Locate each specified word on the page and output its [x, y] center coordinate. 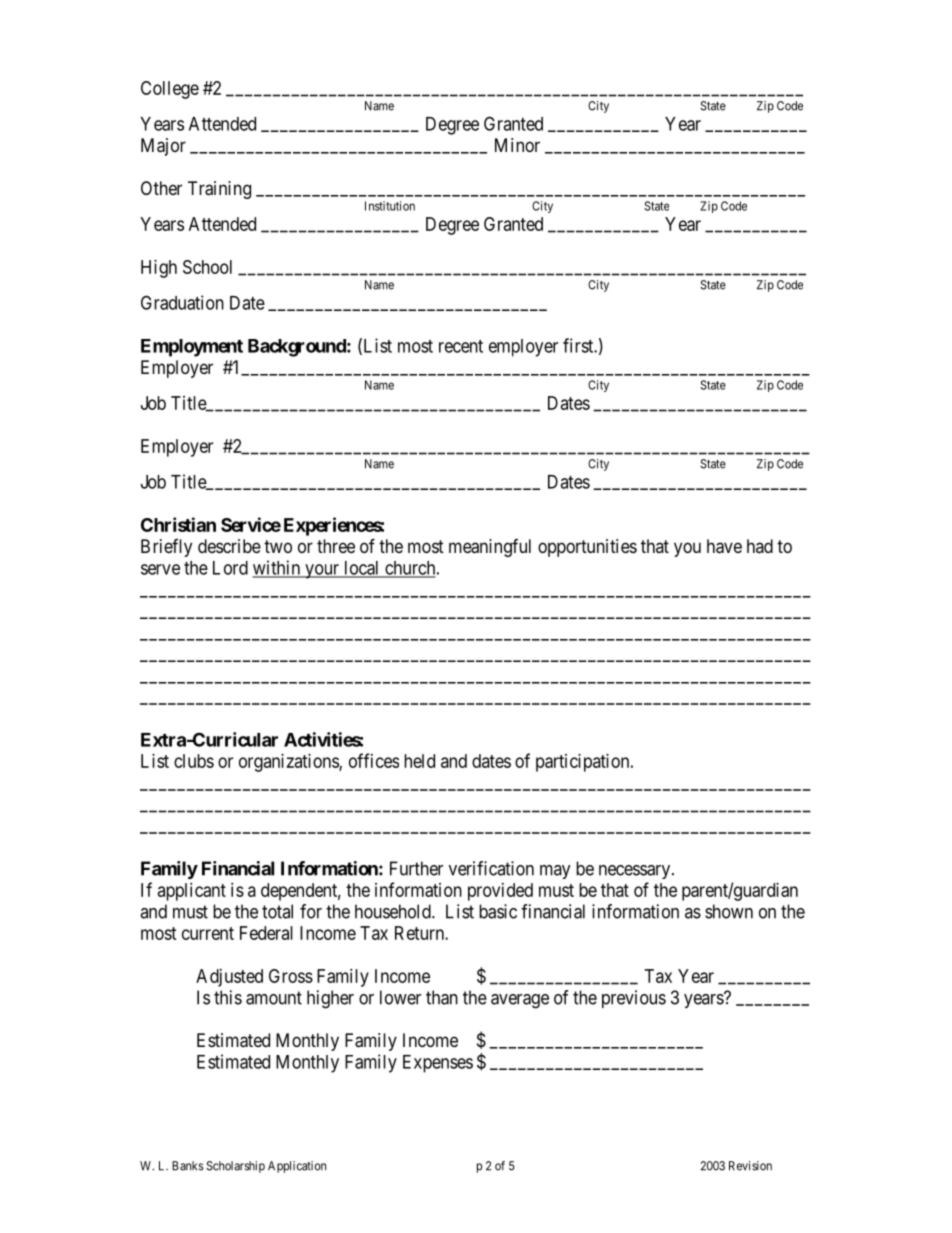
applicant [192, 892]
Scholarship [235, 1167]
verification [491, 868]
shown [729, 911]
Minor [517, 145]
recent [461, 346]
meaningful [490, 548]
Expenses [438, 1064]
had [760, 546]
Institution [390, 206]
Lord [230, 568]
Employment [192, 348]
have [724, 546]
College [170, 90]
